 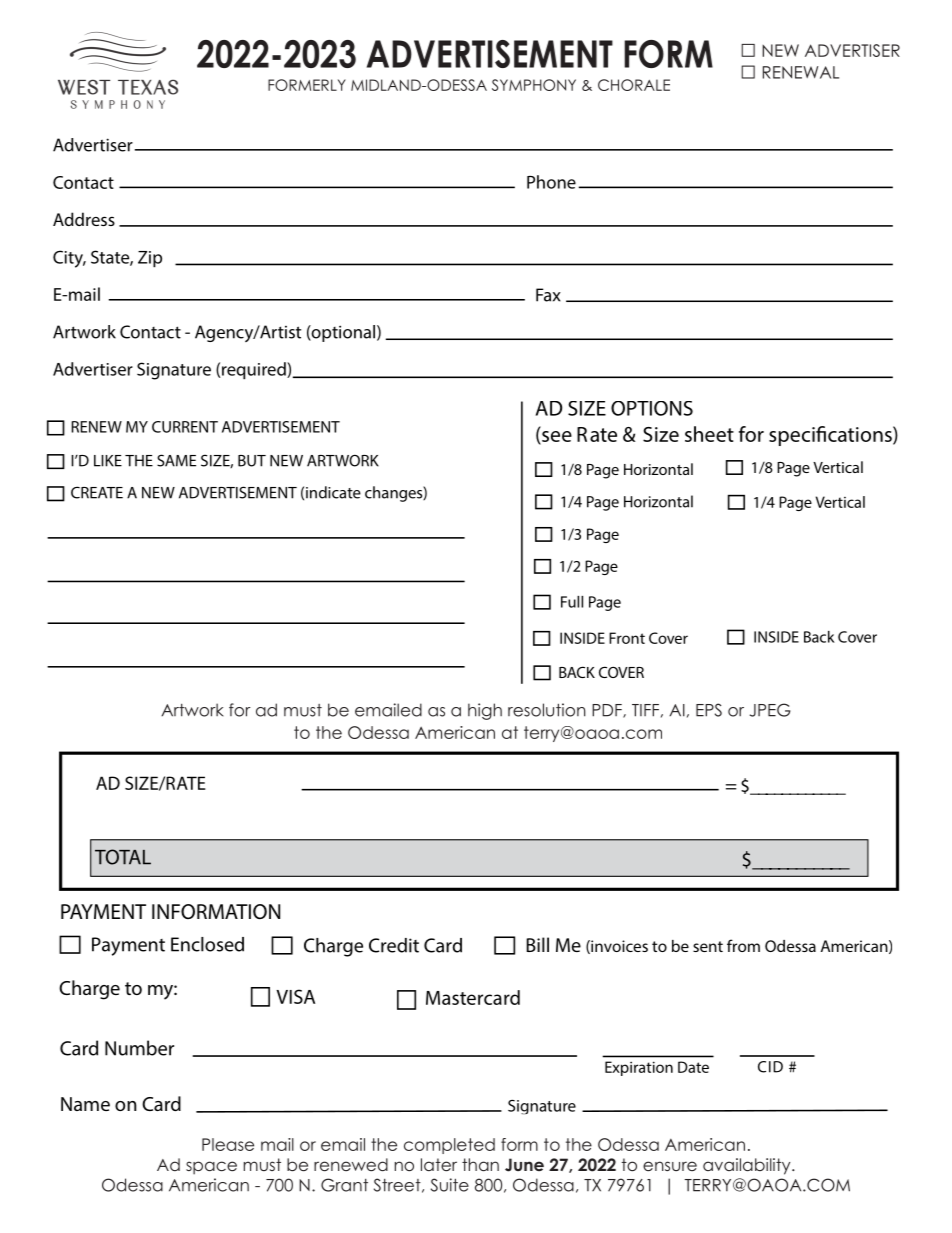 I want to click on SYMPHONY, so click(x=534, y=85).
